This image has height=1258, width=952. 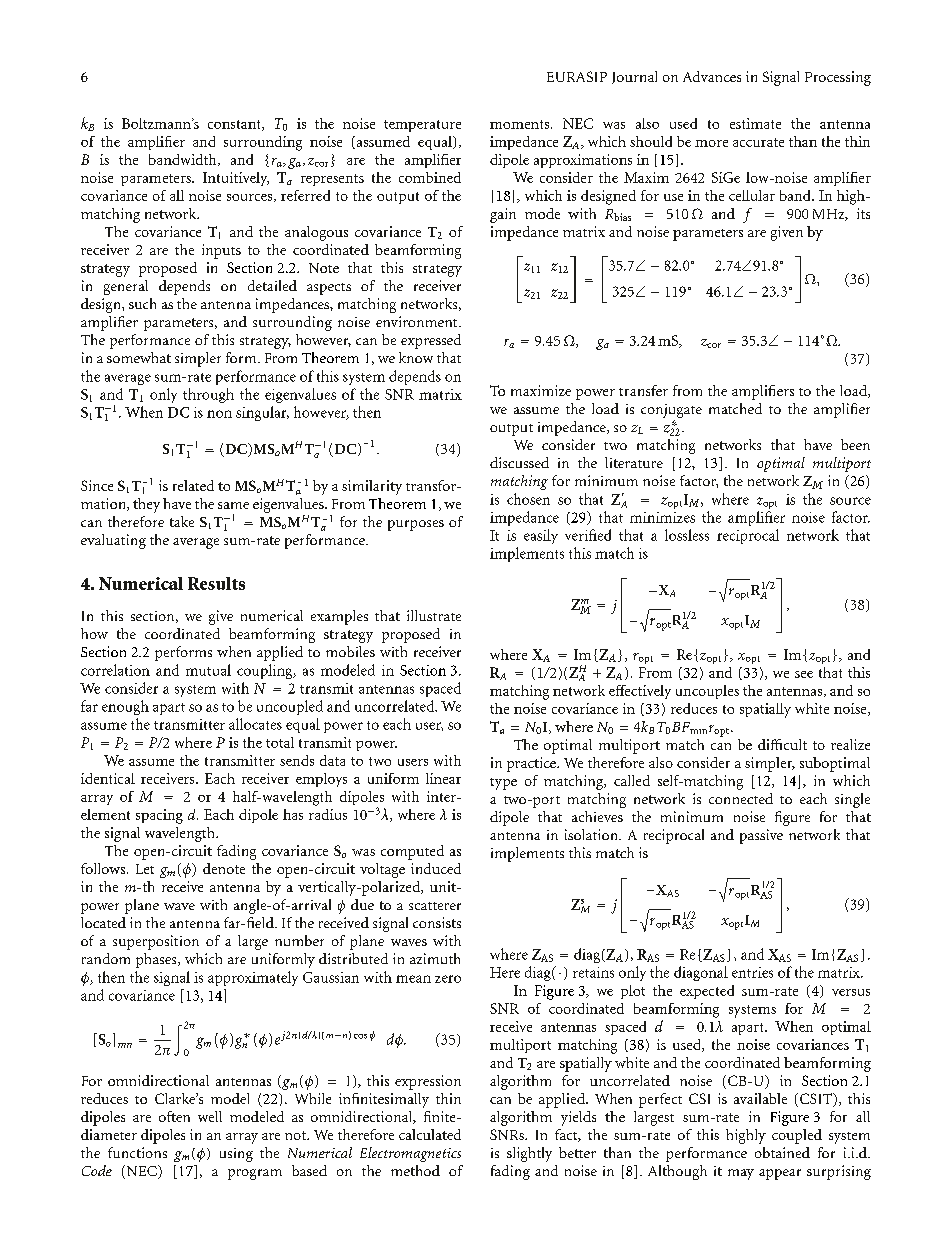 I want to click on identical, so click(x=108, y=778).
